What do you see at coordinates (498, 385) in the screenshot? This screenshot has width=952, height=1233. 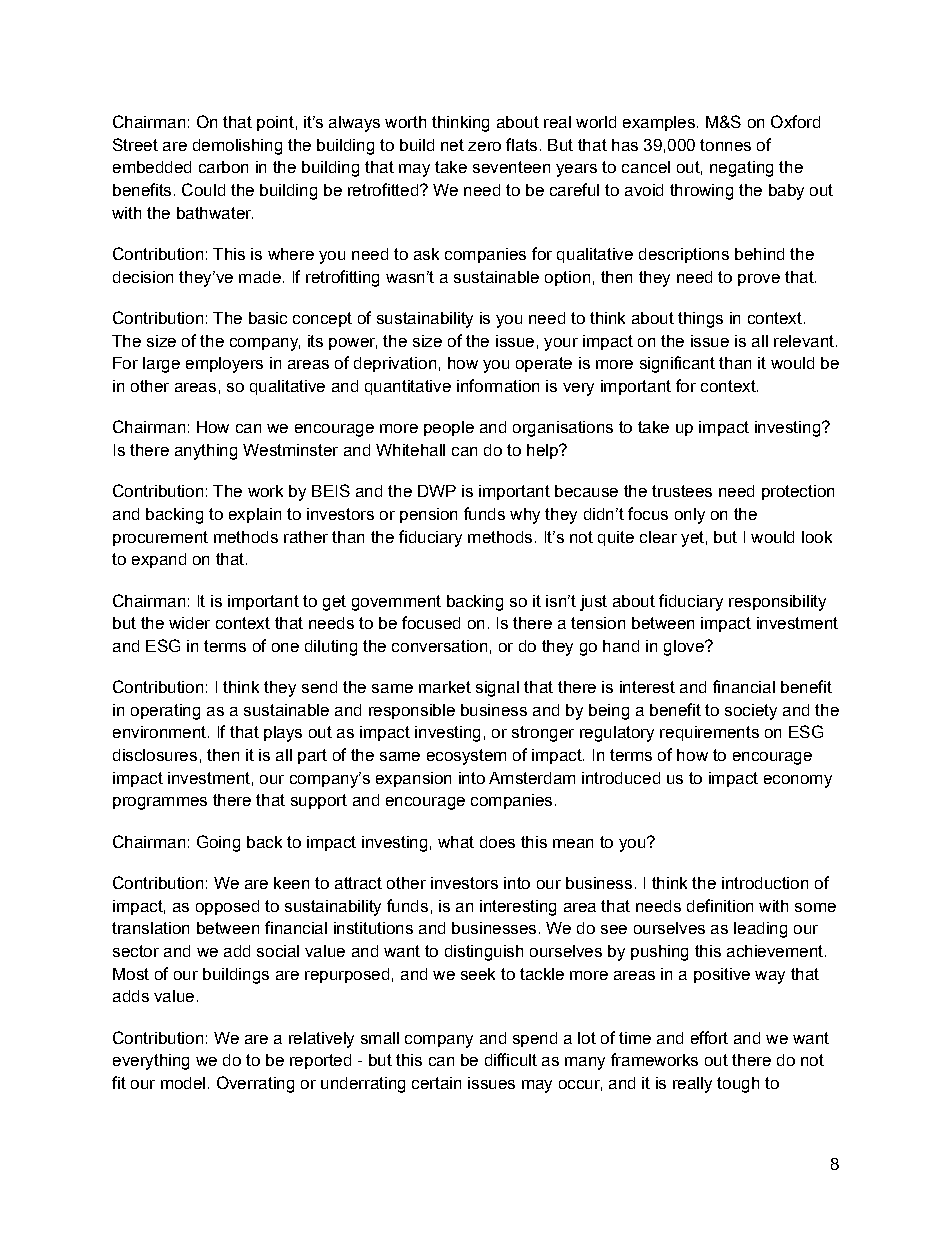 I see `information` at bounding box center [498, 385].
